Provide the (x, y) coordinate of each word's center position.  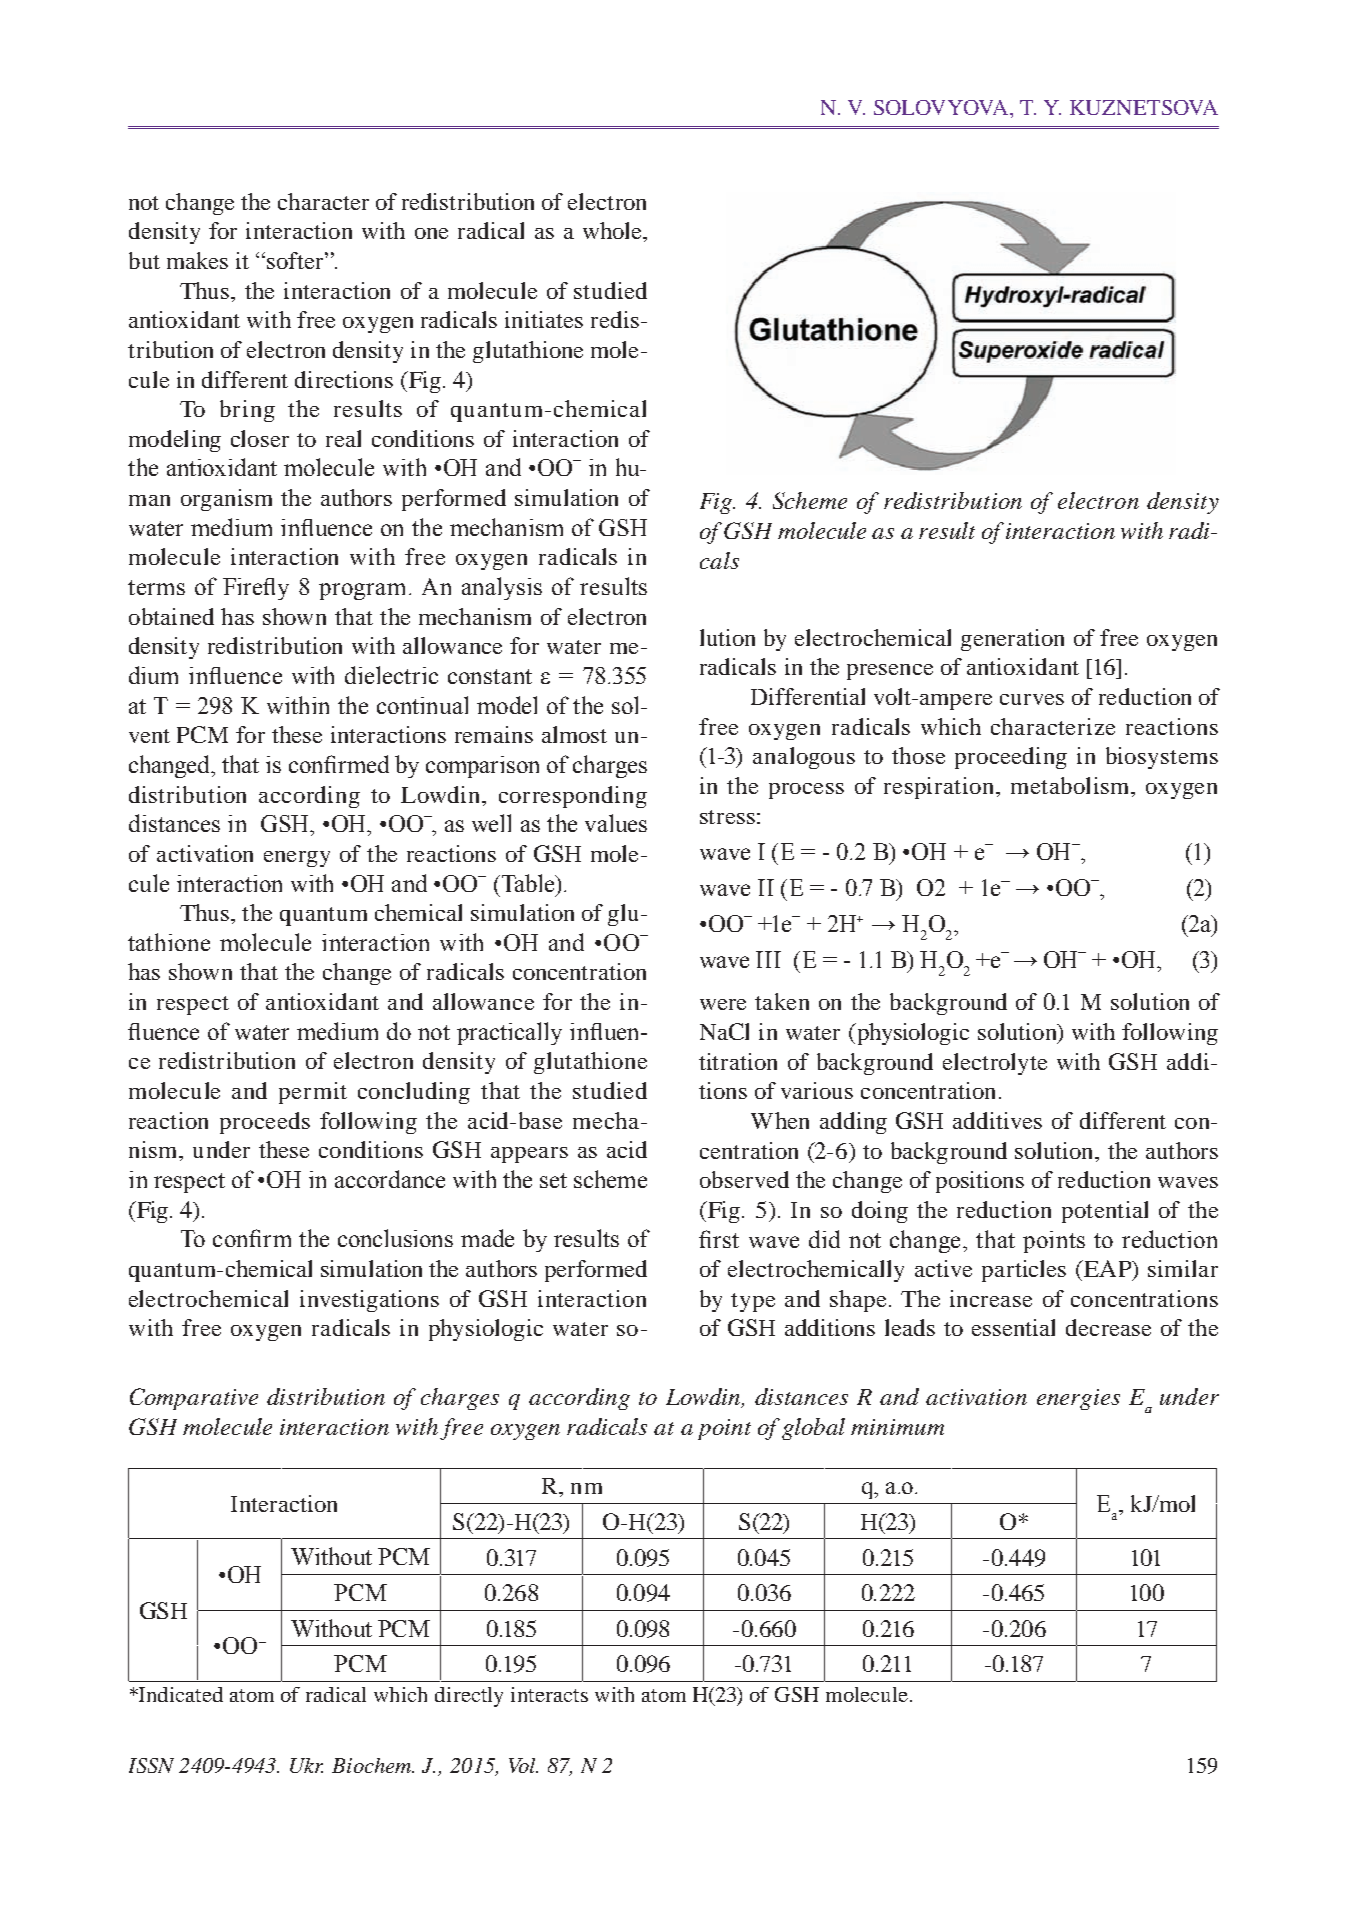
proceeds (265, 1123)
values (616, 823)
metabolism (1071, 785)
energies (1078, 1399)
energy (297, 859)
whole (613, 230)
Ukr (306, 1765)
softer (296, 260)
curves (1032, 699)
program (362, 591)
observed (744, 1179)
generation (1012, 640)
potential (1105, 1212)
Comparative (194, 1399)
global (813, 1429)
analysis (502, 588)
